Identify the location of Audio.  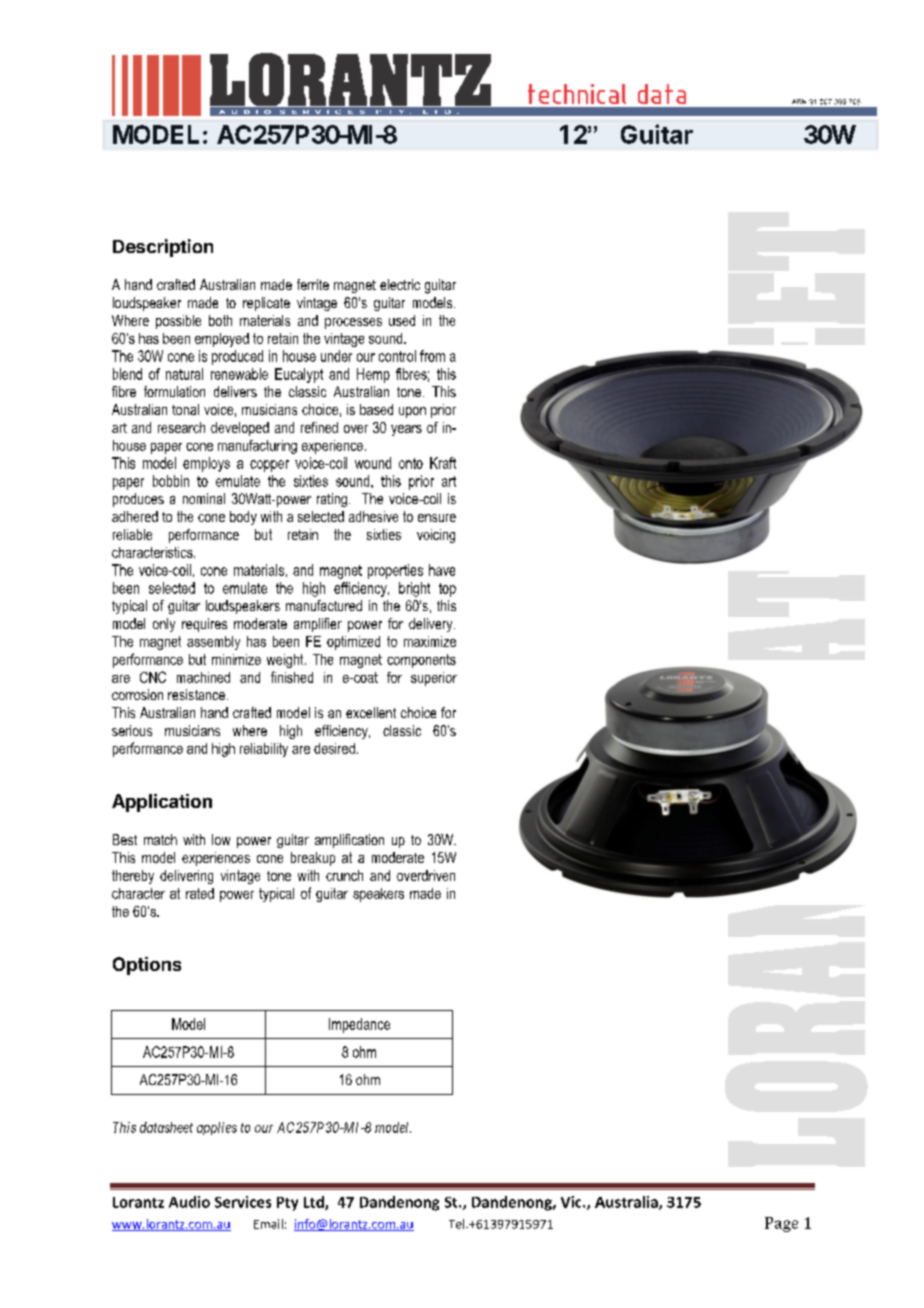
(189, 1202).
